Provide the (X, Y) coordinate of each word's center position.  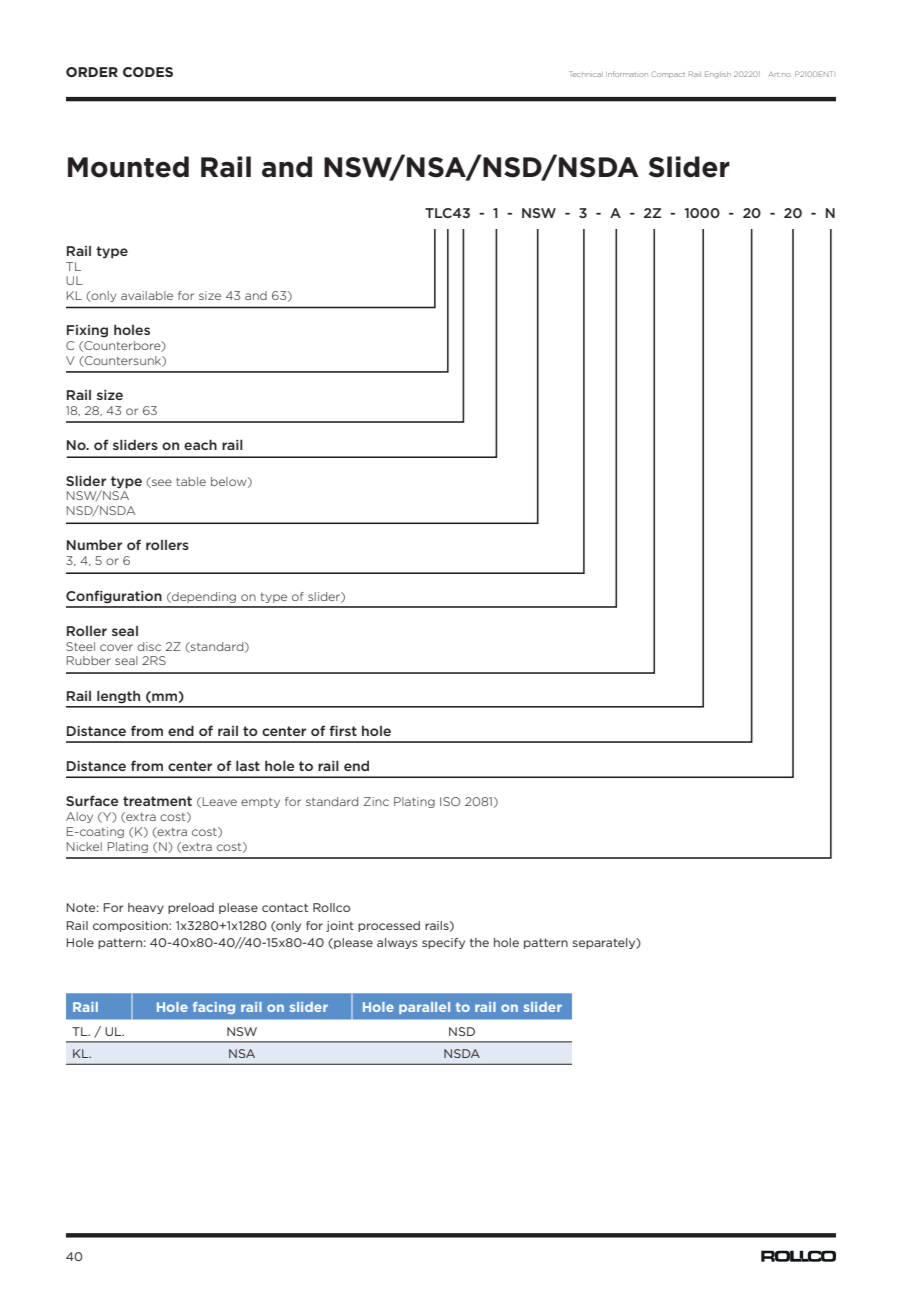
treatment (157, 801)
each (200, 444)
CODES (148, 72)
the (479, 942)
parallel (424, 1008)
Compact (668, 74)
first (343, 730)
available (147, 295)
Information (627, 74)
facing (214, 1008)
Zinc (376, 801)
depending (203, 597)
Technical (585, 74)
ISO (450, 801)
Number (94, 544)
